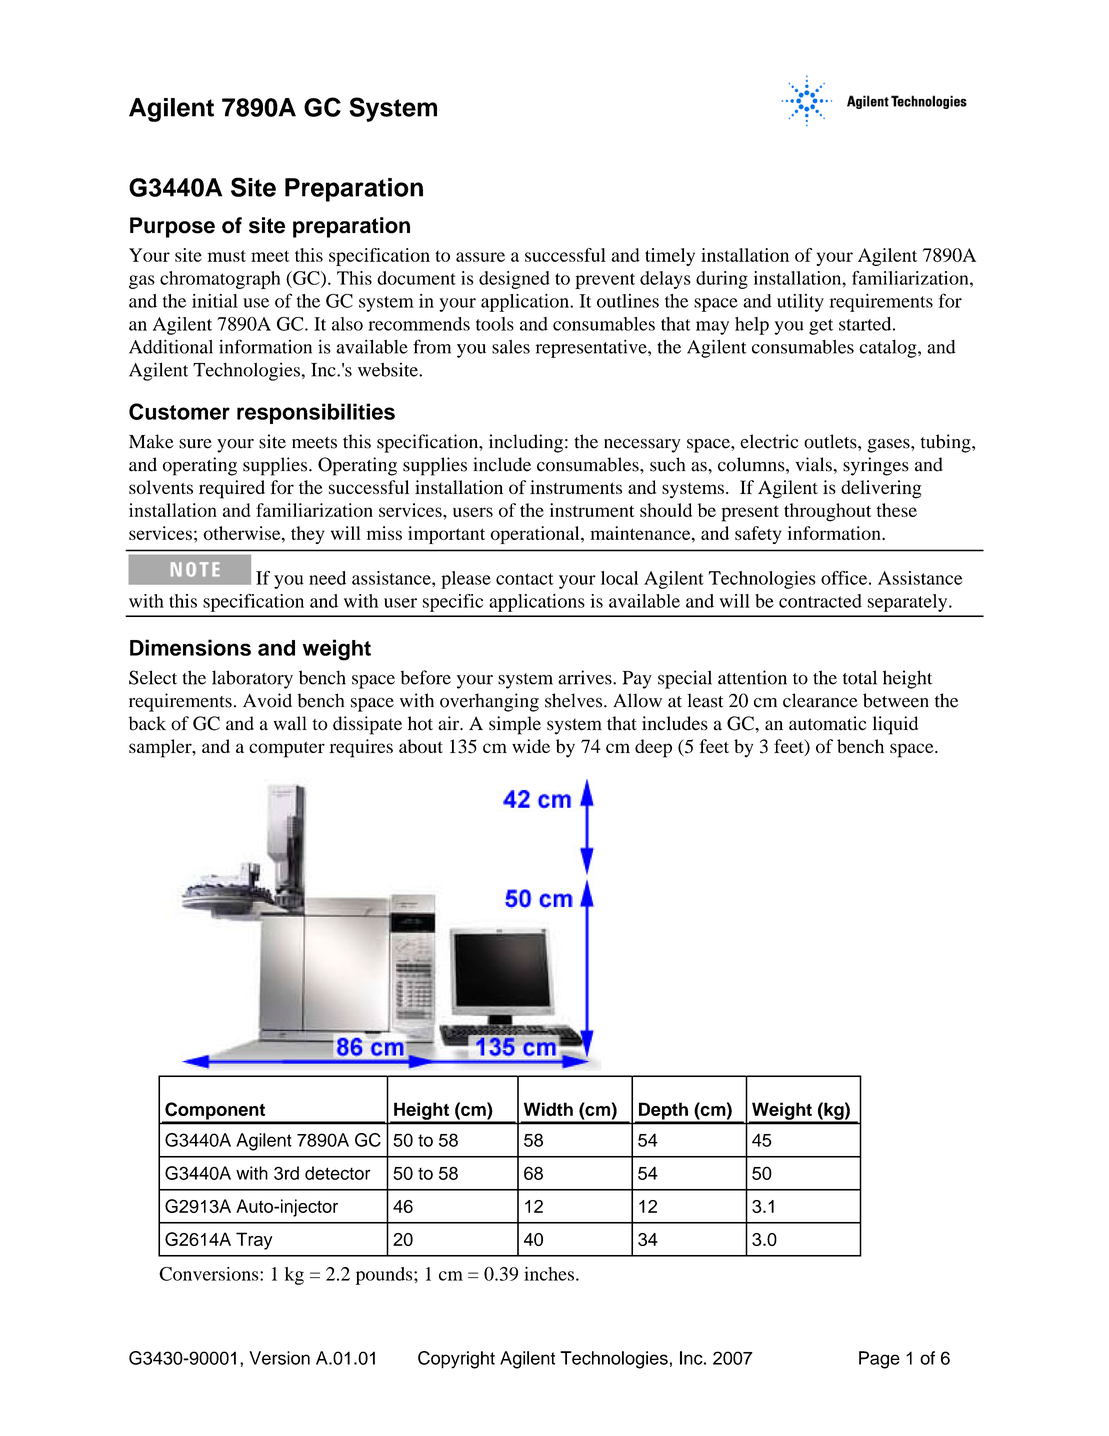 The height and width of the page is (1436, 1109). What do you see at coordinates (895, 725) in the page?
I see `liquid` at bounding box center [895, 725].
